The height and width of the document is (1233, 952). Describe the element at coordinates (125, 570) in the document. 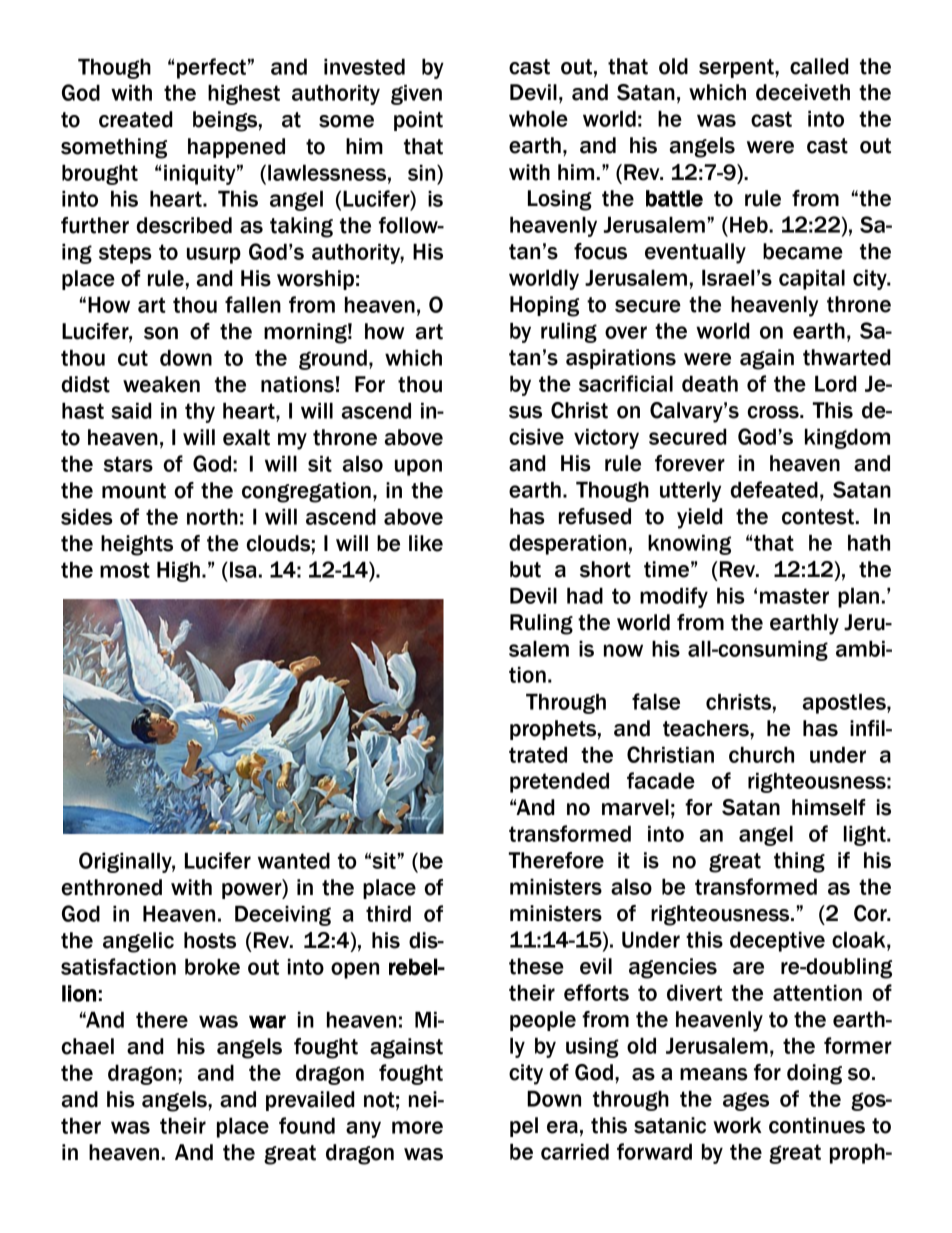

I see `most` at that location.
